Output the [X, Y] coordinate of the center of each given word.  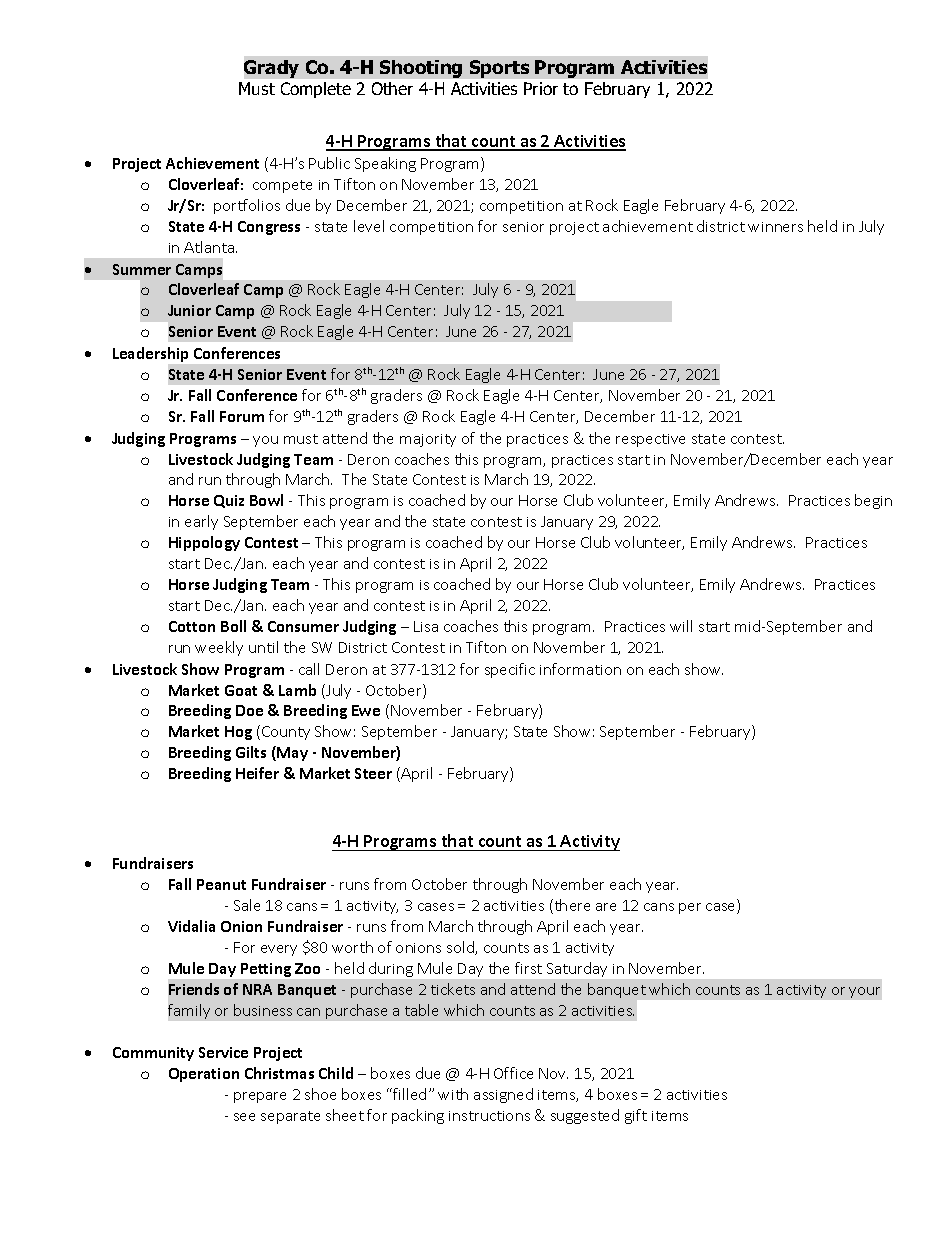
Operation [204, 1075]
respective [650, 440]
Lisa [426, 626]
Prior [541, 88]
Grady [271, 69]
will [681, 626]
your [864, 992]
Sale [247, 905]
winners [775, 227]
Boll [233, 626]
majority [428, 440]
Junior [189, 310]
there [571, 906]
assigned [503, 1095]
